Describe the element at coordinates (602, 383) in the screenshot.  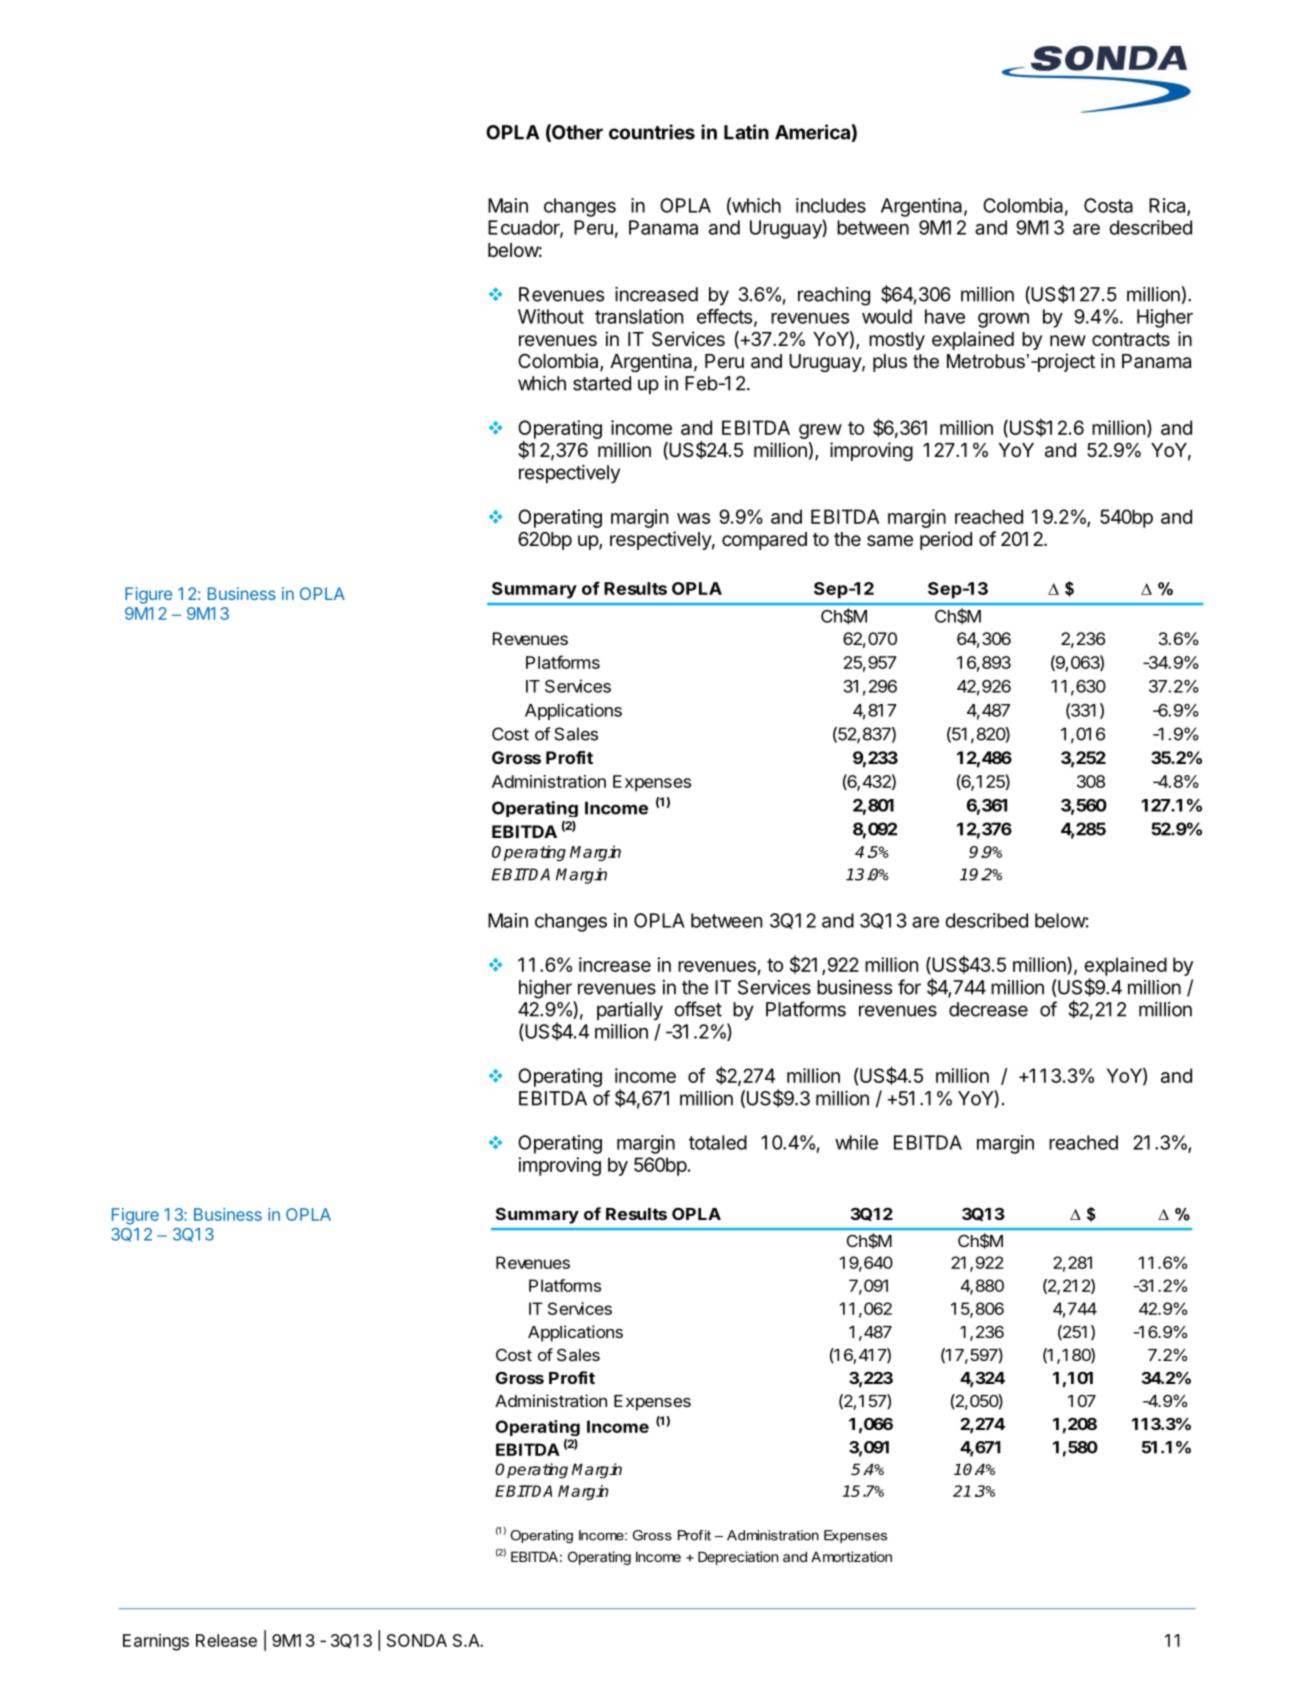
I see `started` at that location.
